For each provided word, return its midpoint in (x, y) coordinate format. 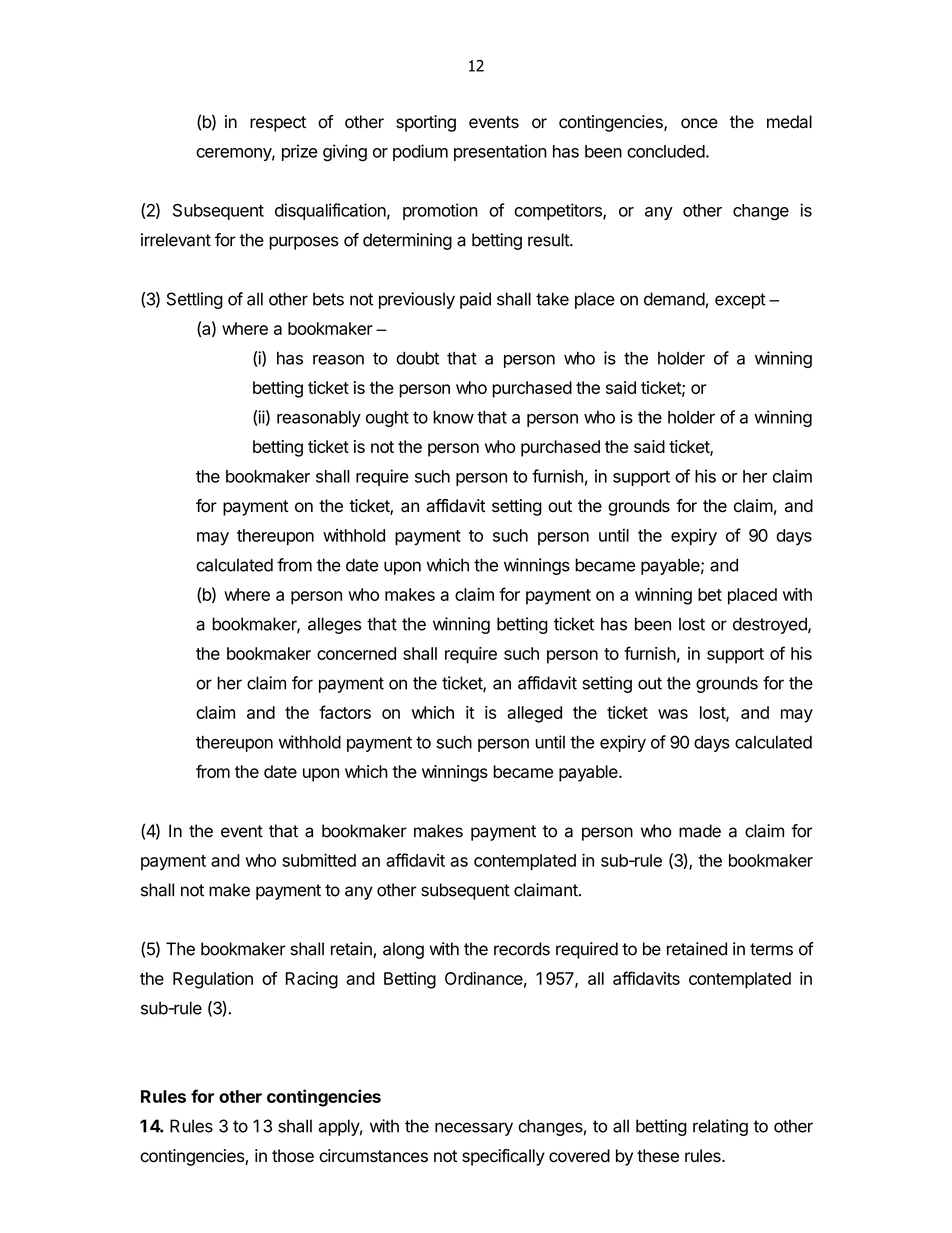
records (522, 949)
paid (475, 300)
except (740, 301)
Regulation (213, 980)
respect (278, 124)
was (673, 714)
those (293, 1156)
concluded (666, 151)
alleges (335, 625)
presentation (500, 152)
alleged (534, 714)
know (453, 417)
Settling (194, 300)
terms (771, 949)
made (700, 831)
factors (345, 712)
